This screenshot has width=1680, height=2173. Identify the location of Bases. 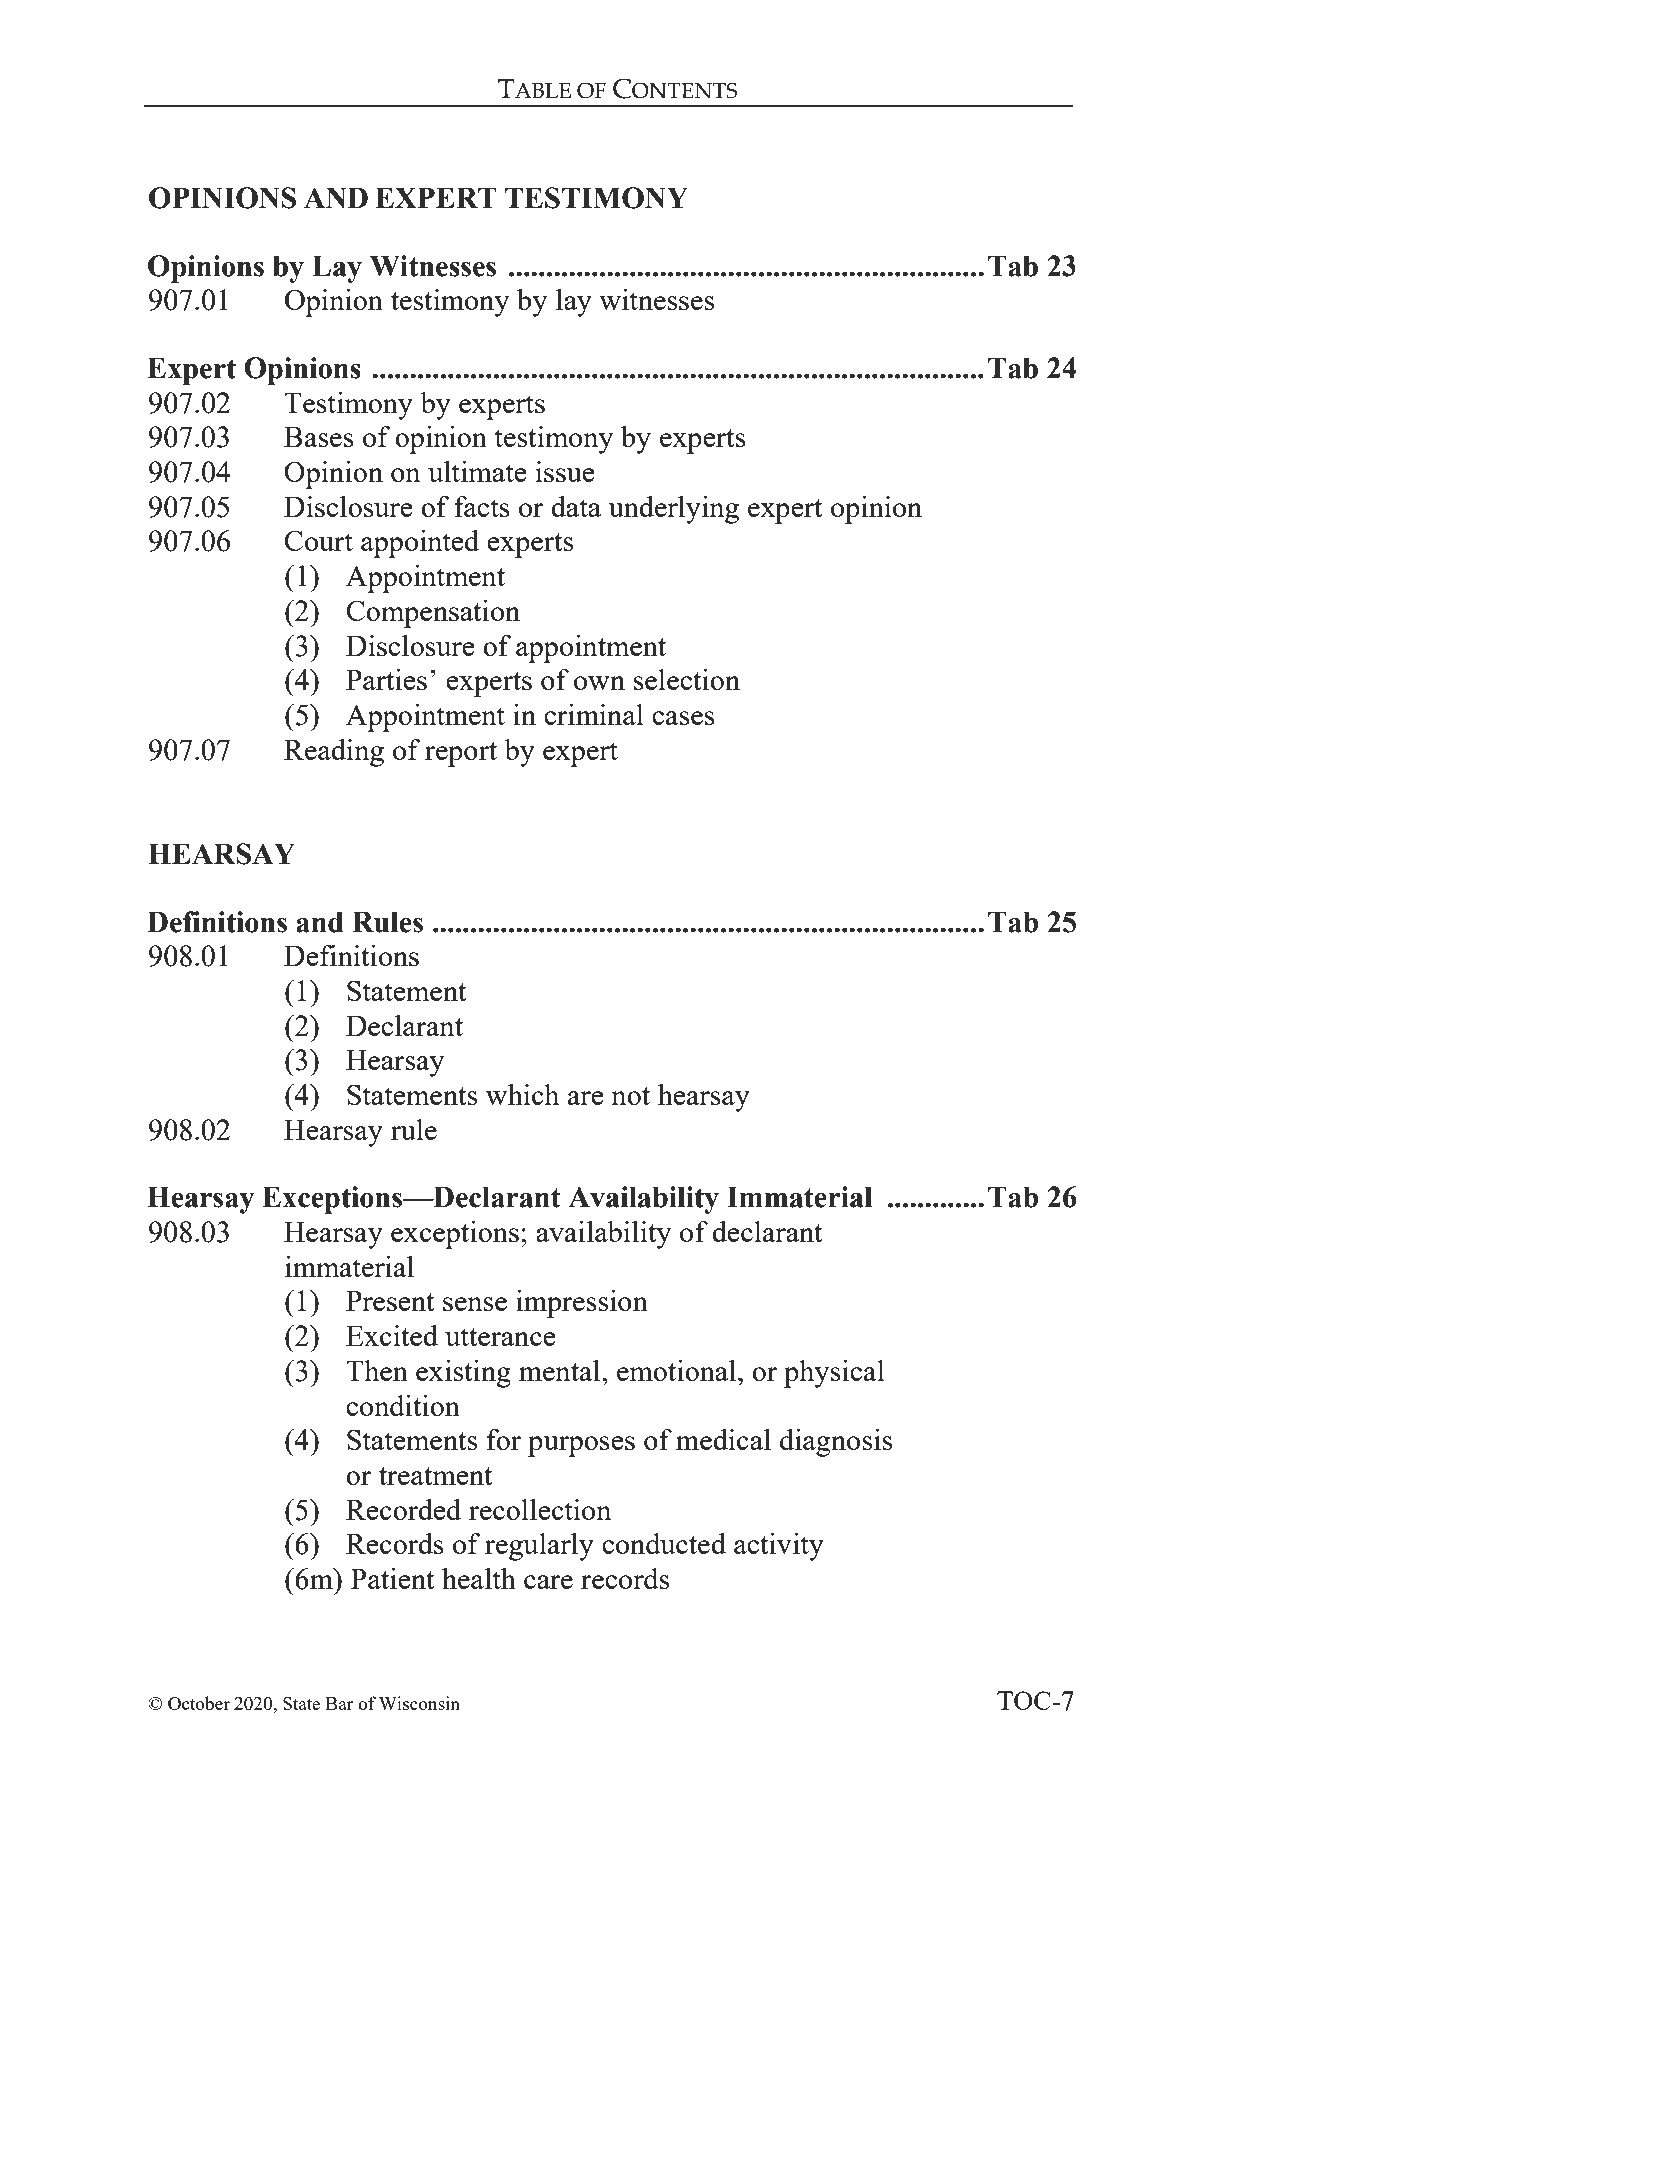
(319, 436).
